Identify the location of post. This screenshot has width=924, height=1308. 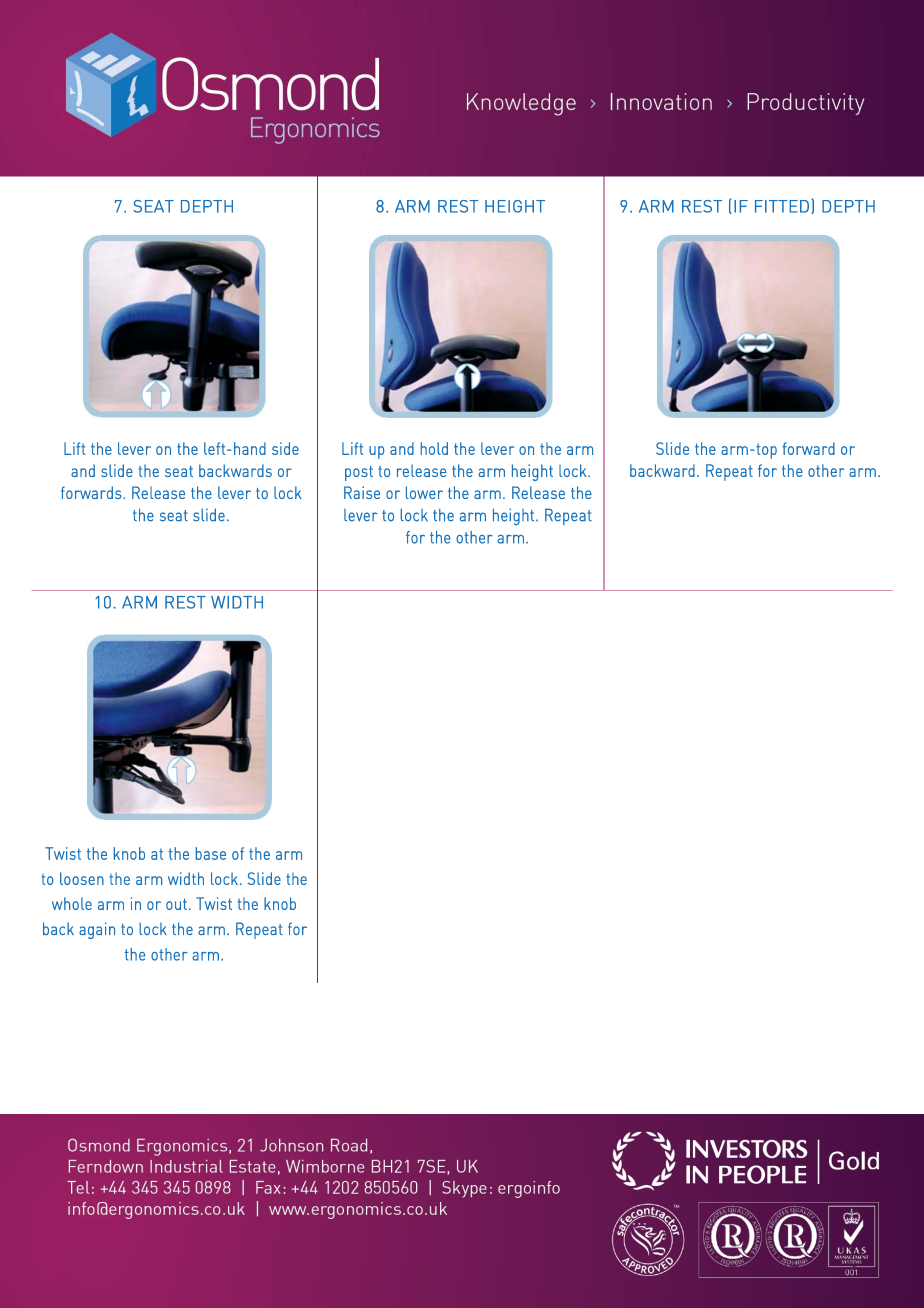
(359, 473).
